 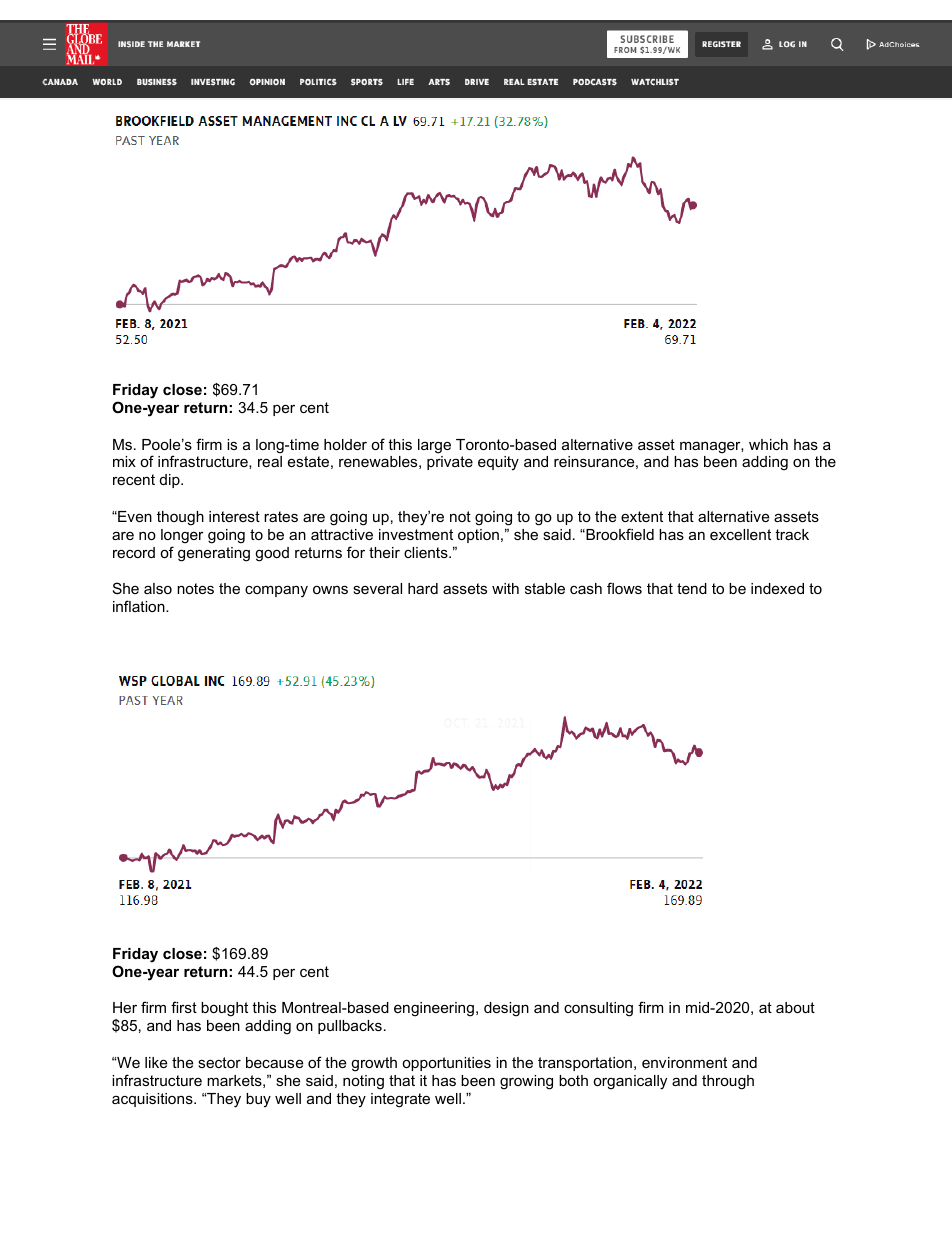 What do you see at coordinates (446, 1064) in the screenshot?
I see `opportunities` at bounding box center [446, 1064].
